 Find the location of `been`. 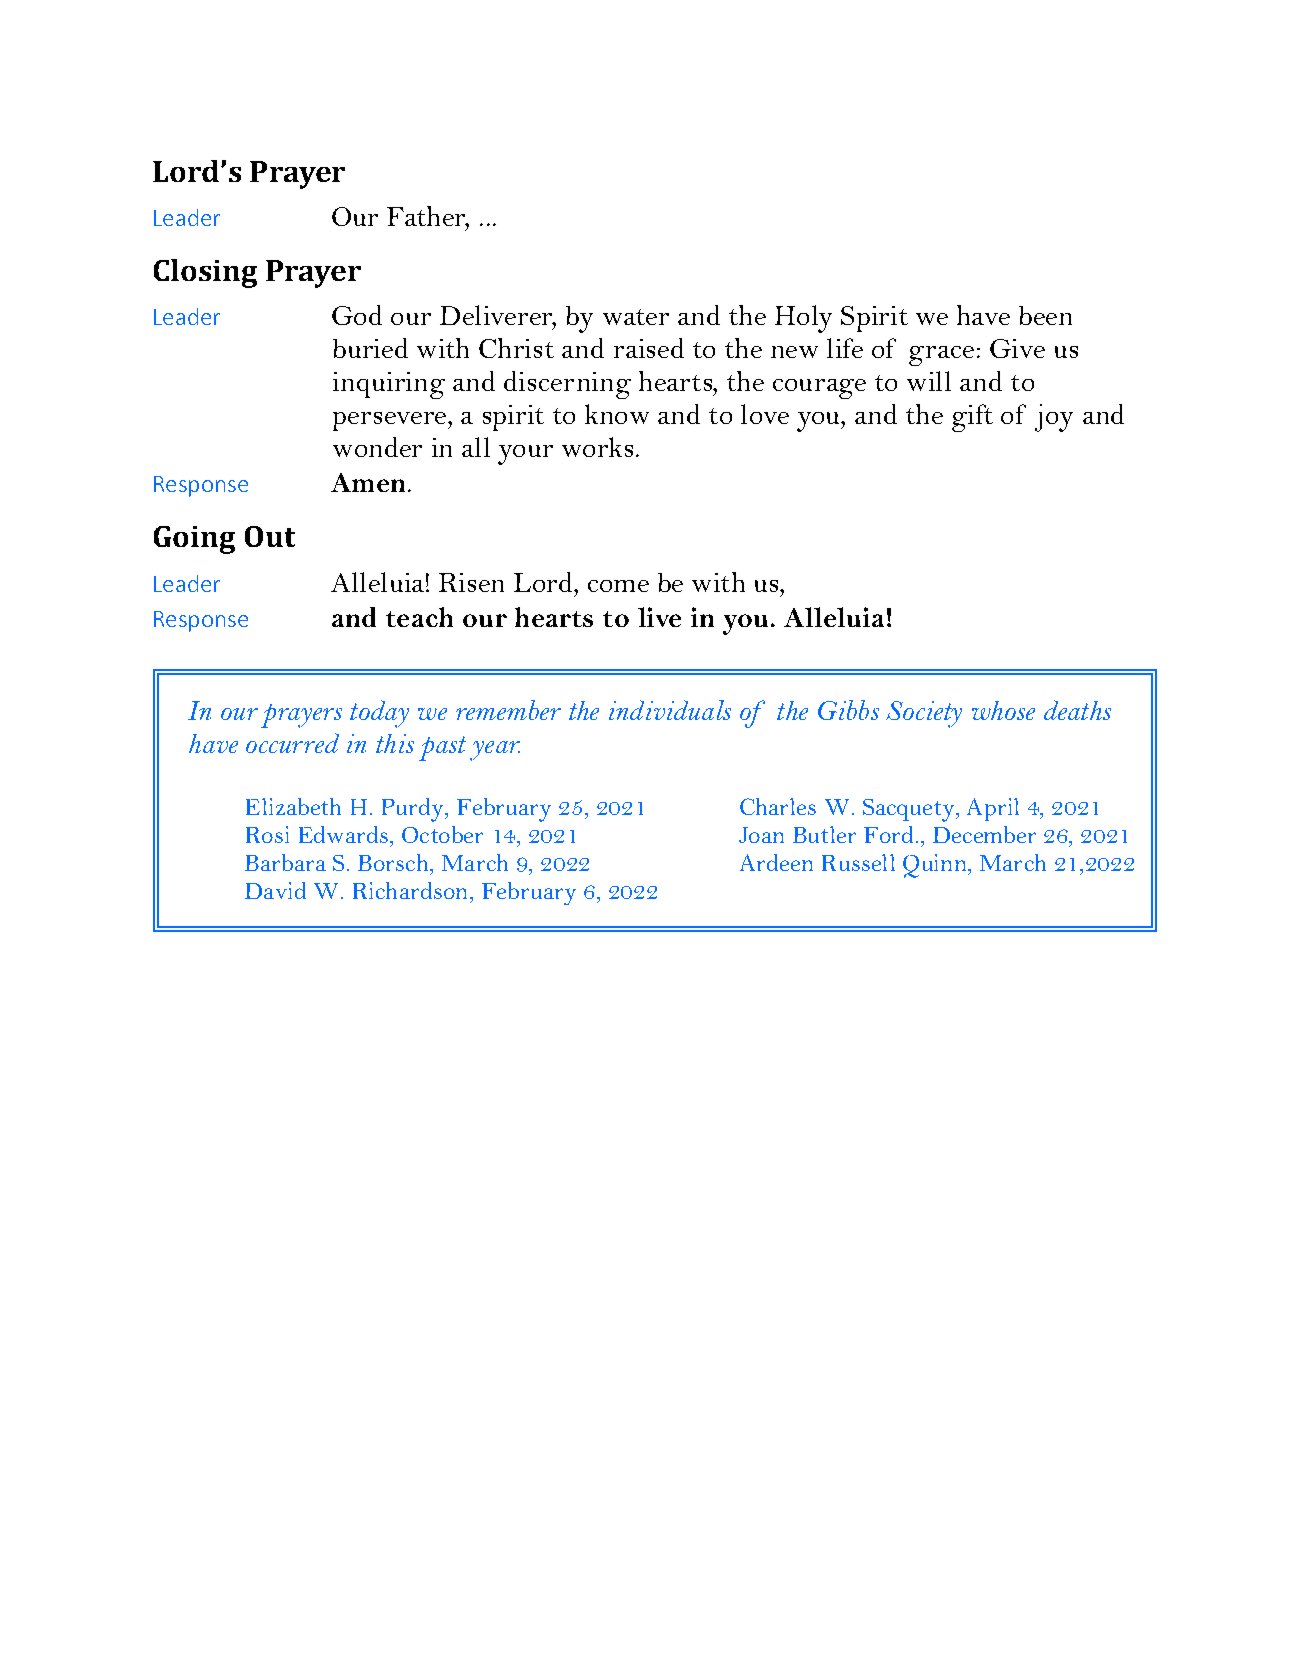

been is located at coordinates (1045, 315).
